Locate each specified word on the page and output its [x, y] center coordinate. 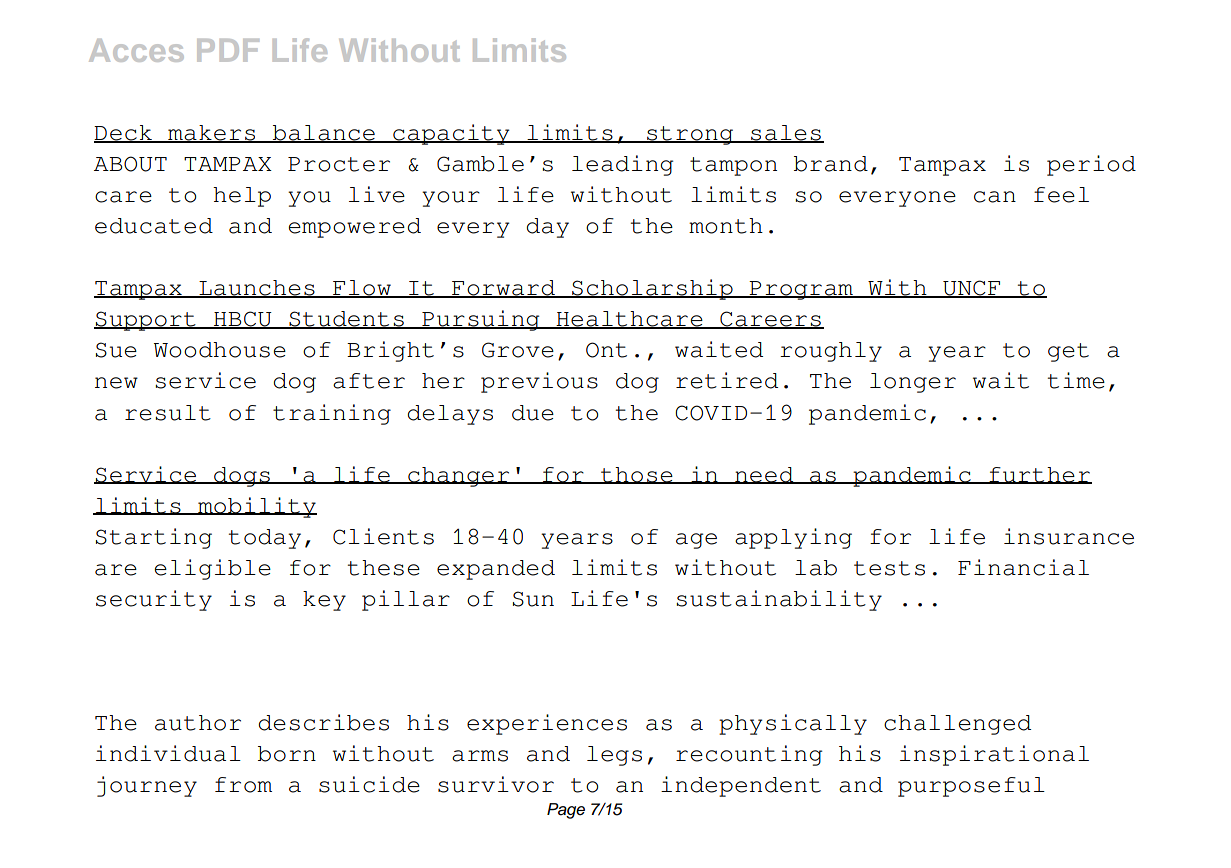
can [995, 197]
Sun [533, 599]
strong [690, 135]
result [168, 413]
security [154, 600]
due [533, 413]
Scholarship [652, 289]
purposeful [971, 787]
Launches [257, 289]
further [1039, 475]
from [243, 785]
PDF [228, 50]
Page [566, 811]
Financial [1023, 567]
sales [786, 134]
